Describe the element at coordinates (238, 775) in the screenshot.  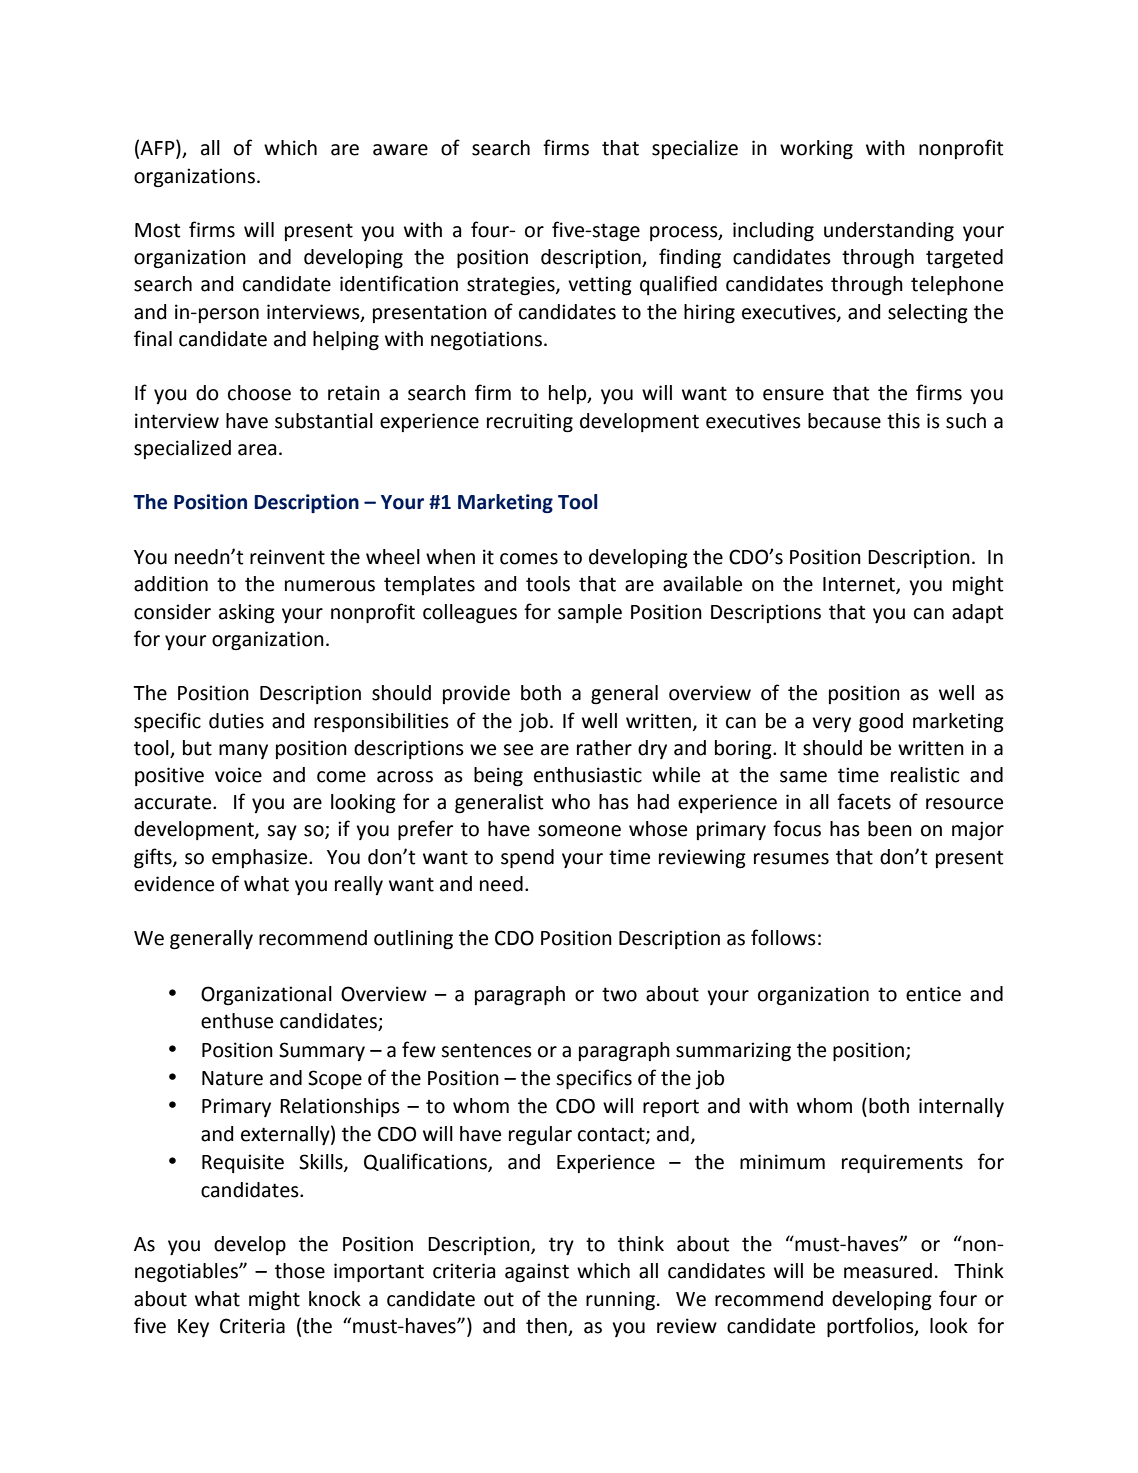
I see `voice` at that location.
